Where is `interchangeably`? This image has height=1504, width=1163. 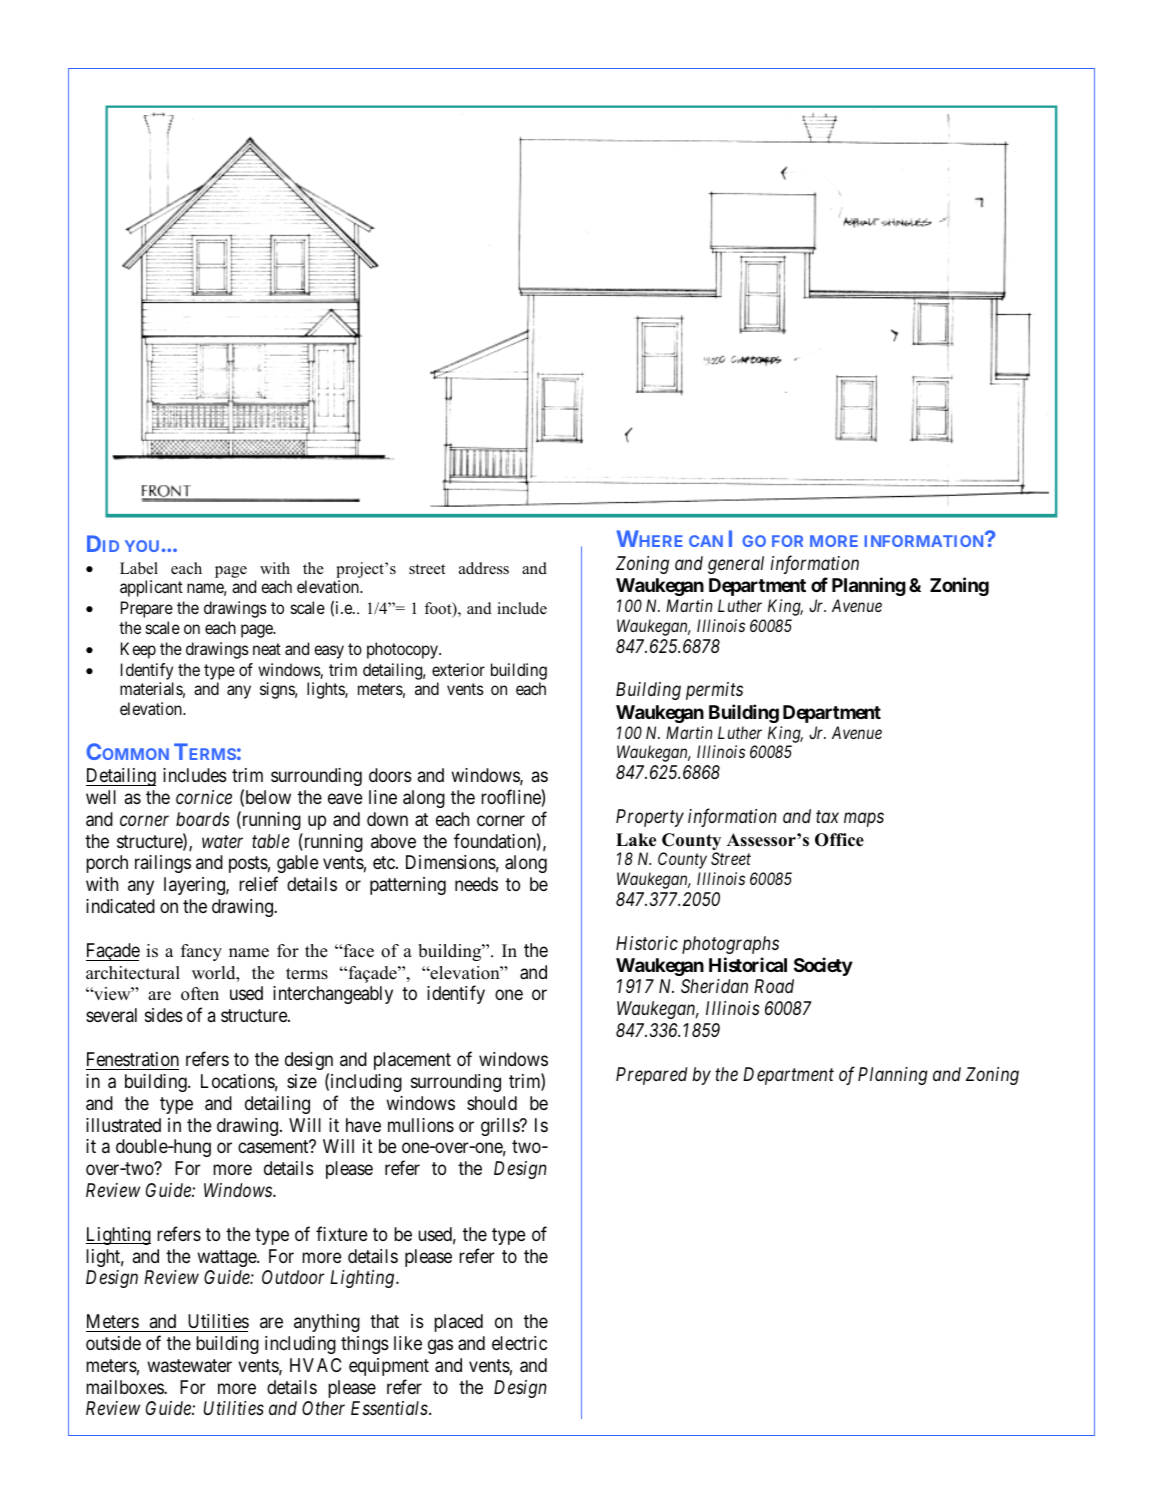
interchangeably is located at coordinates (333, 995).
